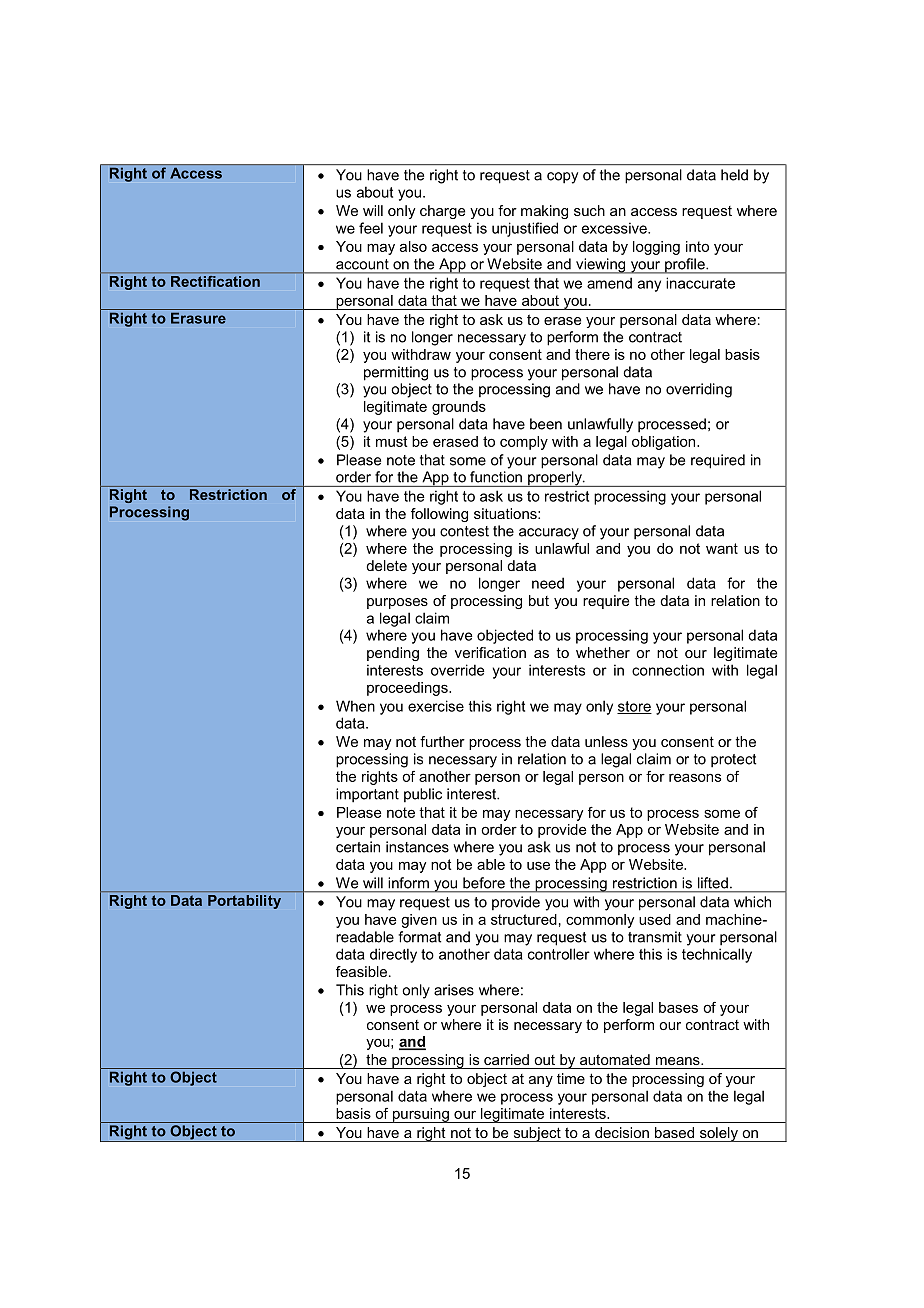  What do you see at coordinates (244, 902) in the screenshot?
I see `Portability` at bounding box center [244, 902].
